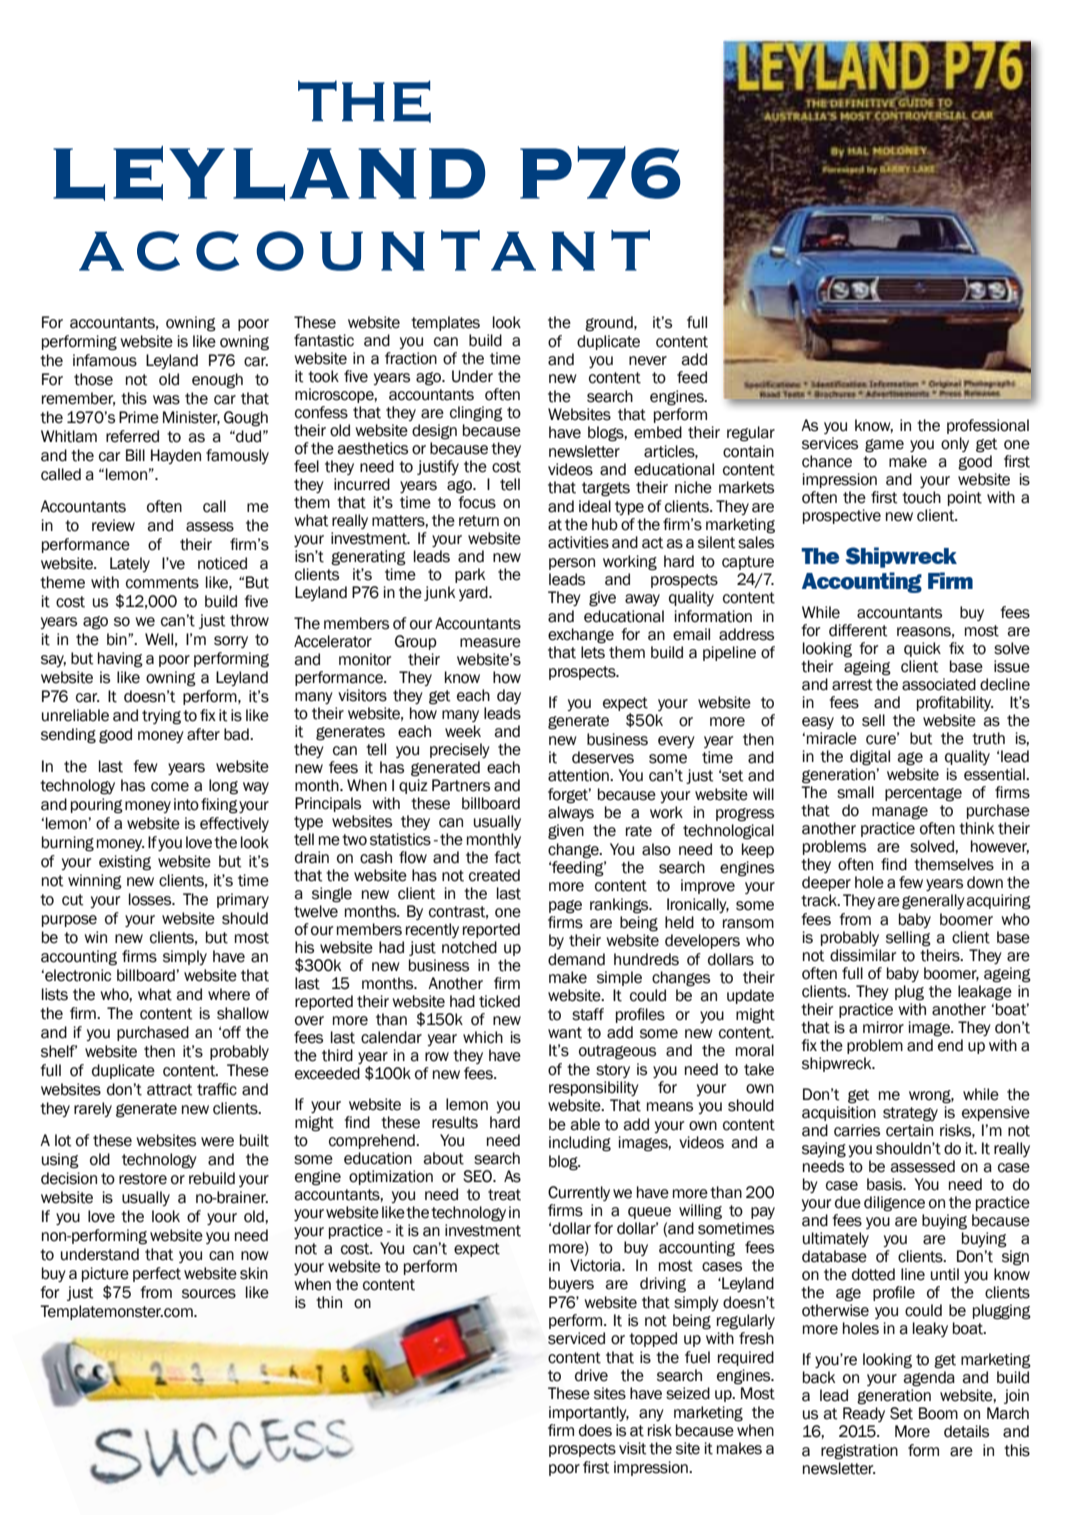  What do you see at coordinates (858, 630) in the screenshot?
I see `different` at bounding box center [858, 630].
